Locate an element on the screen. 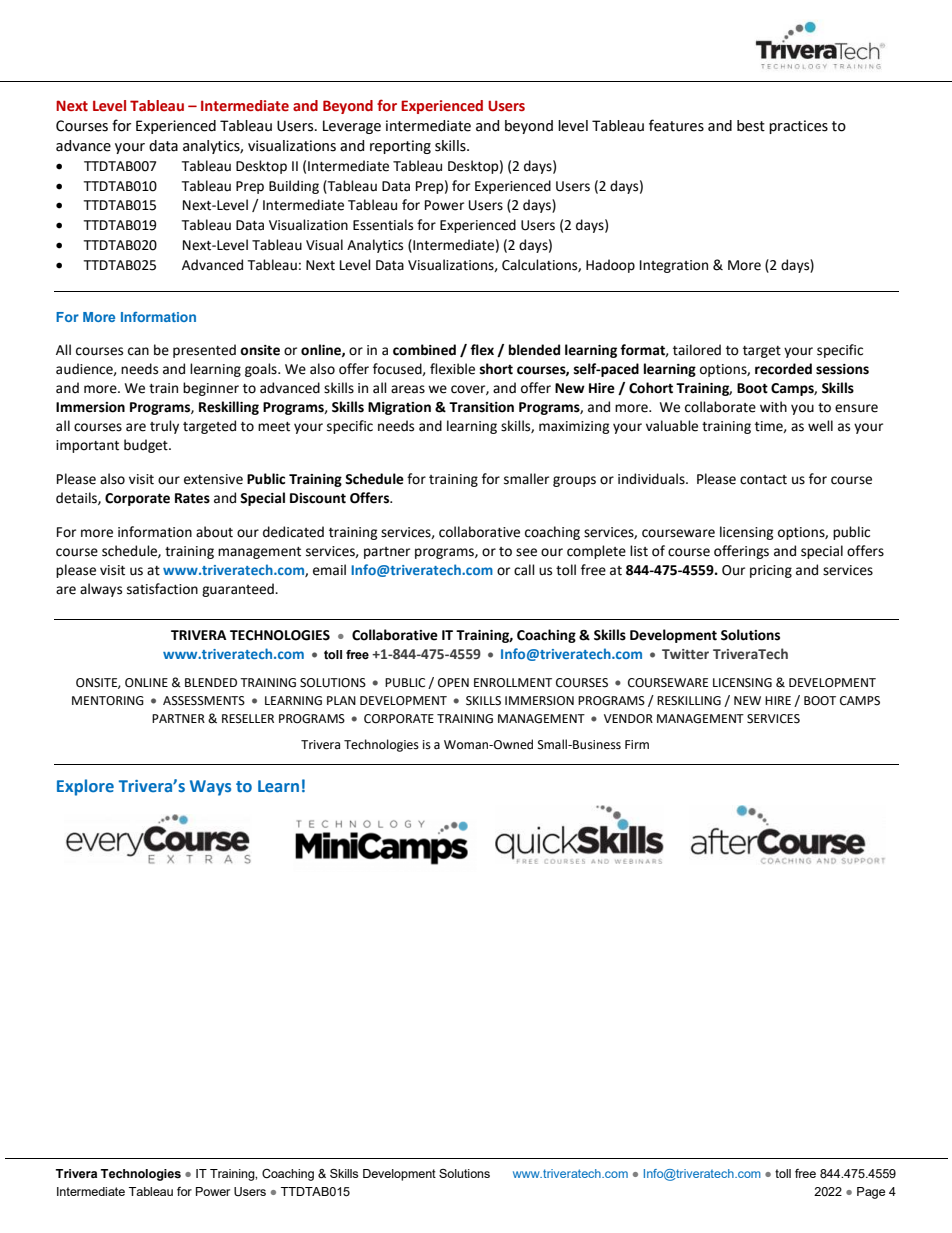 This screenshot has height=1233, width=952. Building is located at coordinates (294, 187).
